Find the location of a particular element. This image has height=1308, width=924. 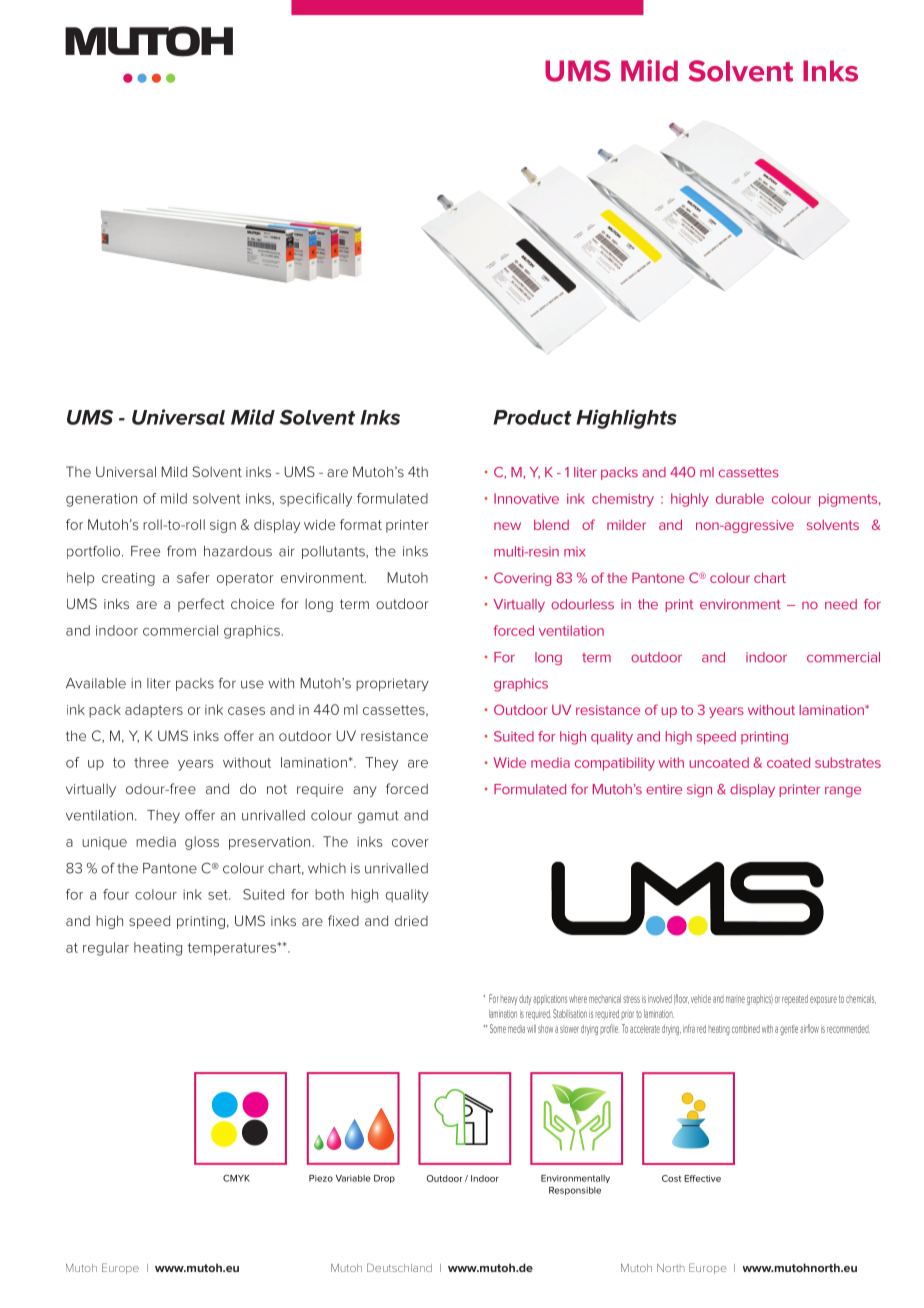

Deutschland is located at coordinates (399, 1267).
